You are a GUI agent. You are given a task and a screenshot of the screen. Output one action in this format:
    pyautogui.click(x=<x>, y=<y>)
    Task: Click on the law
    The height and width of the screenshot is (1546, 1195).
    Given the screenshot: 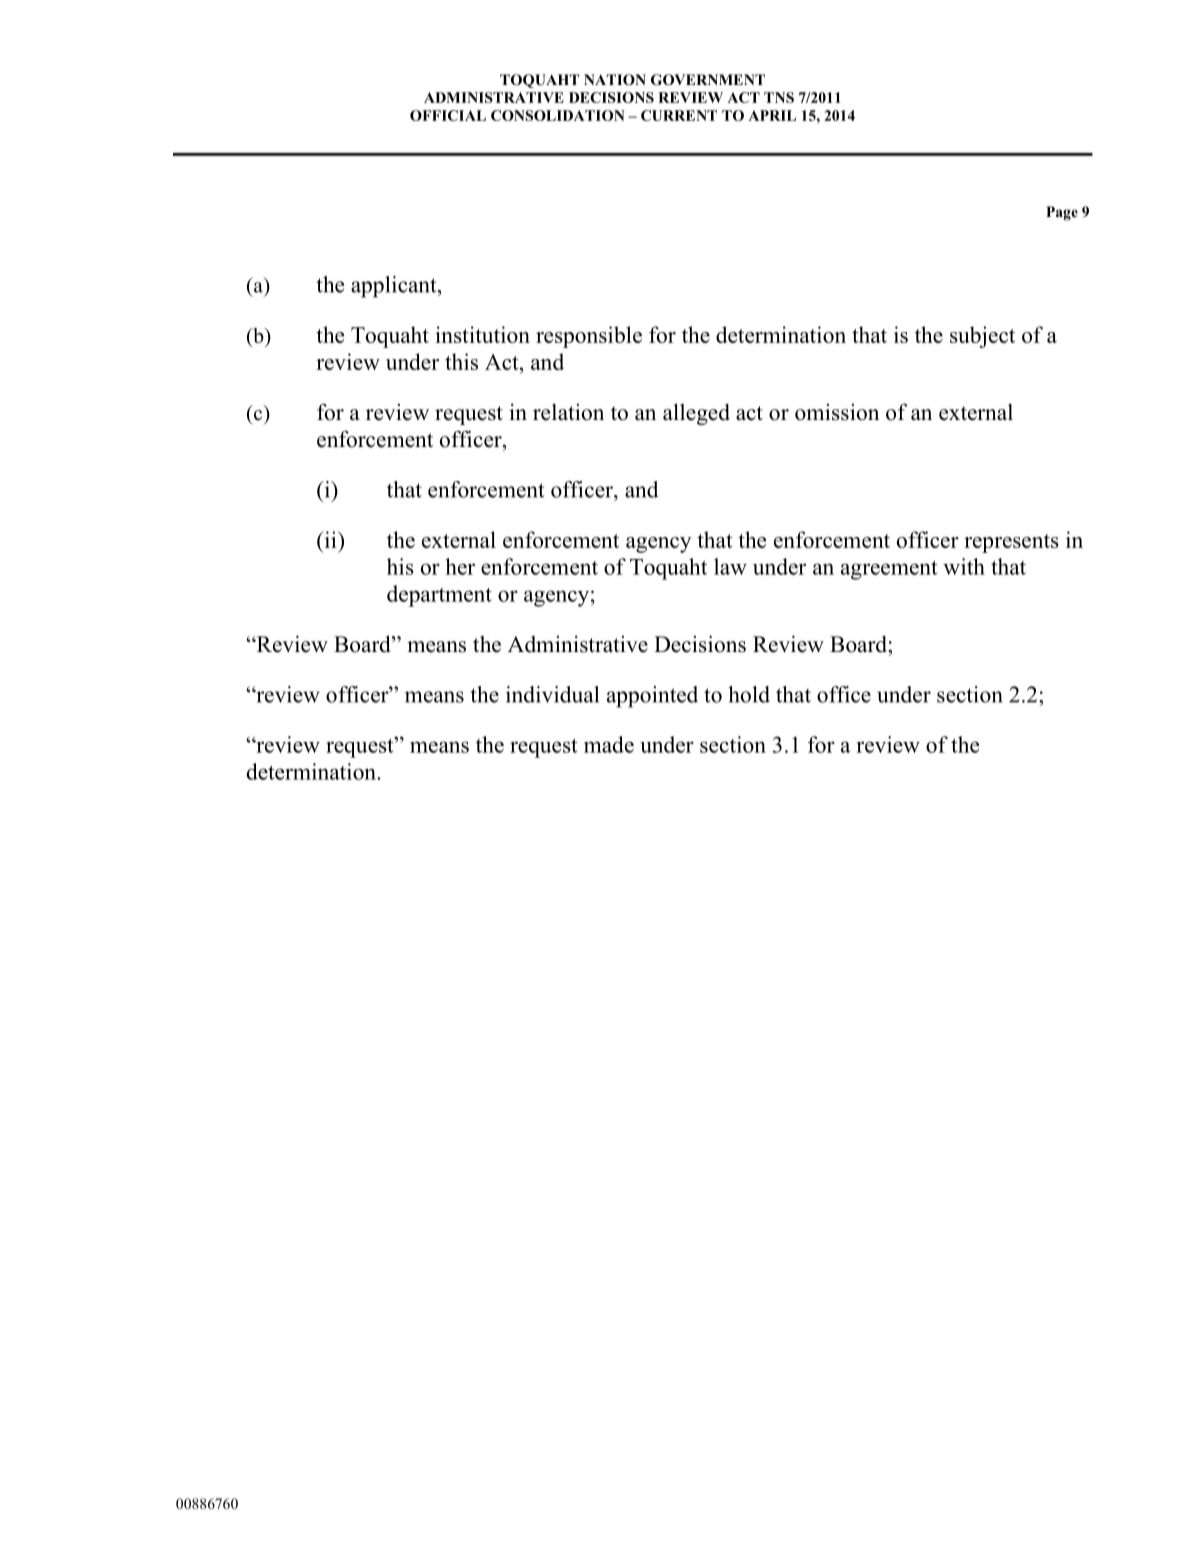 What is the action you would take?
    pyautogui.click(x=730, y=566)
